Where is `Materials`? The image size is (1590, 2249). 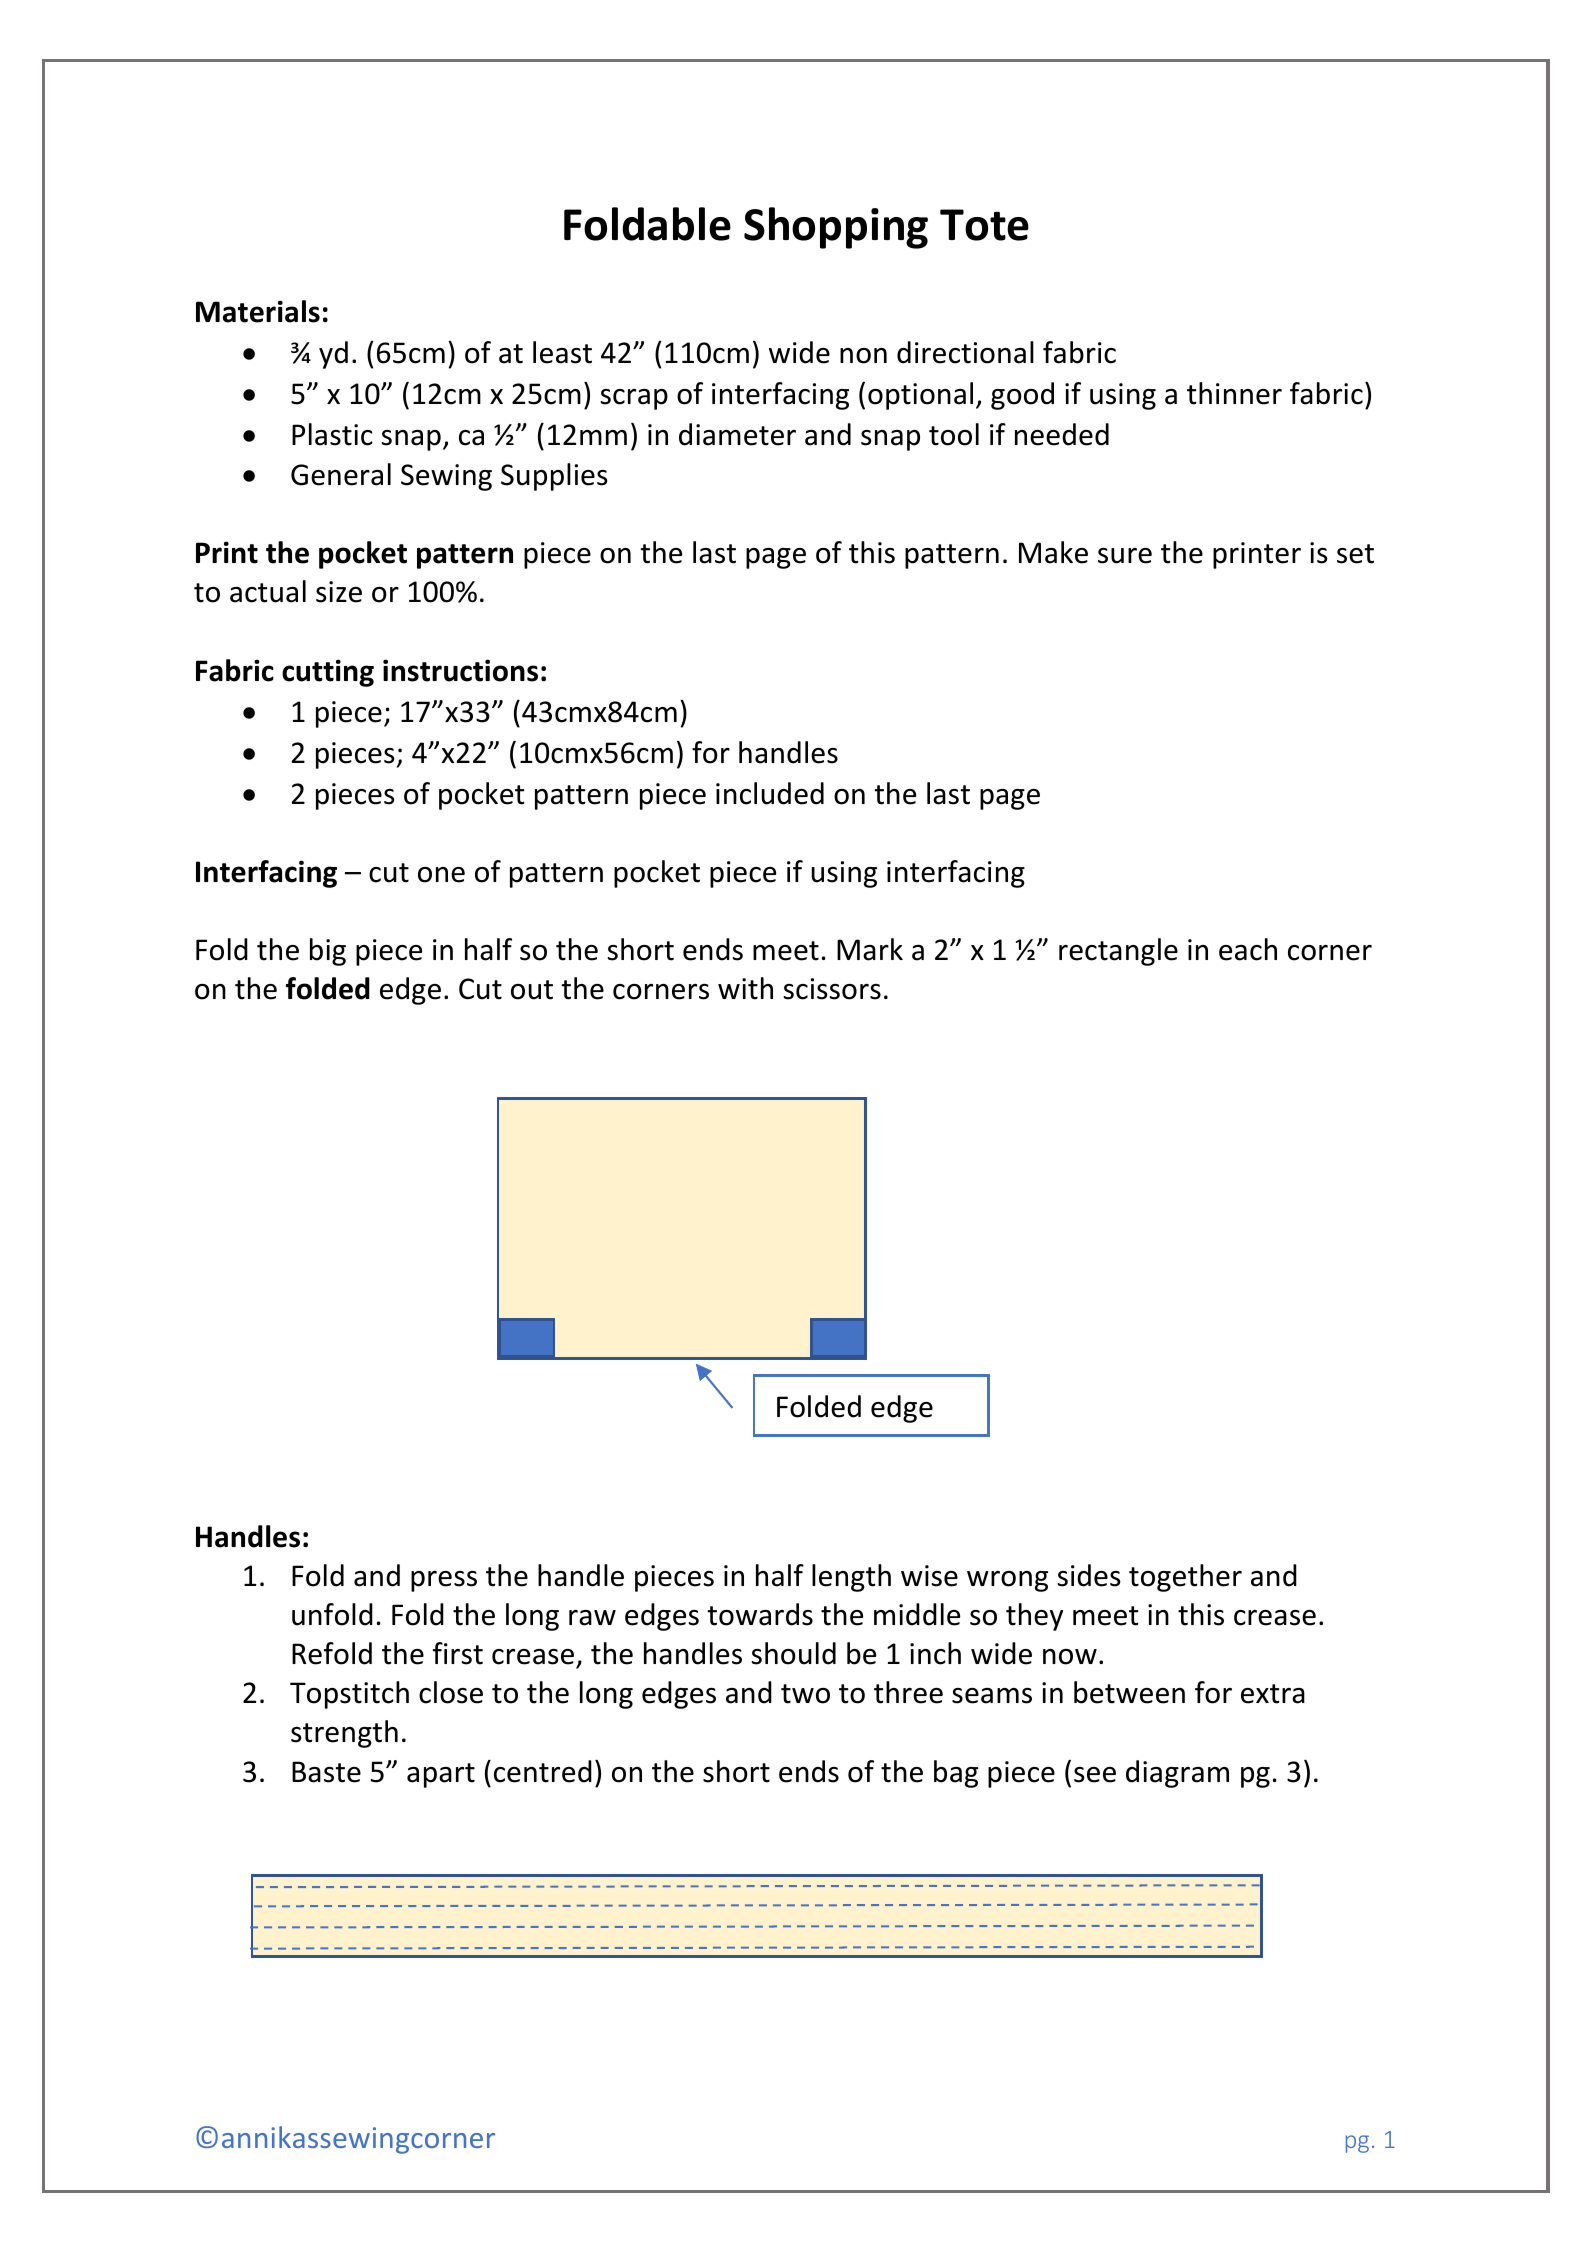
Materials is located at coordinates (258, 311).
